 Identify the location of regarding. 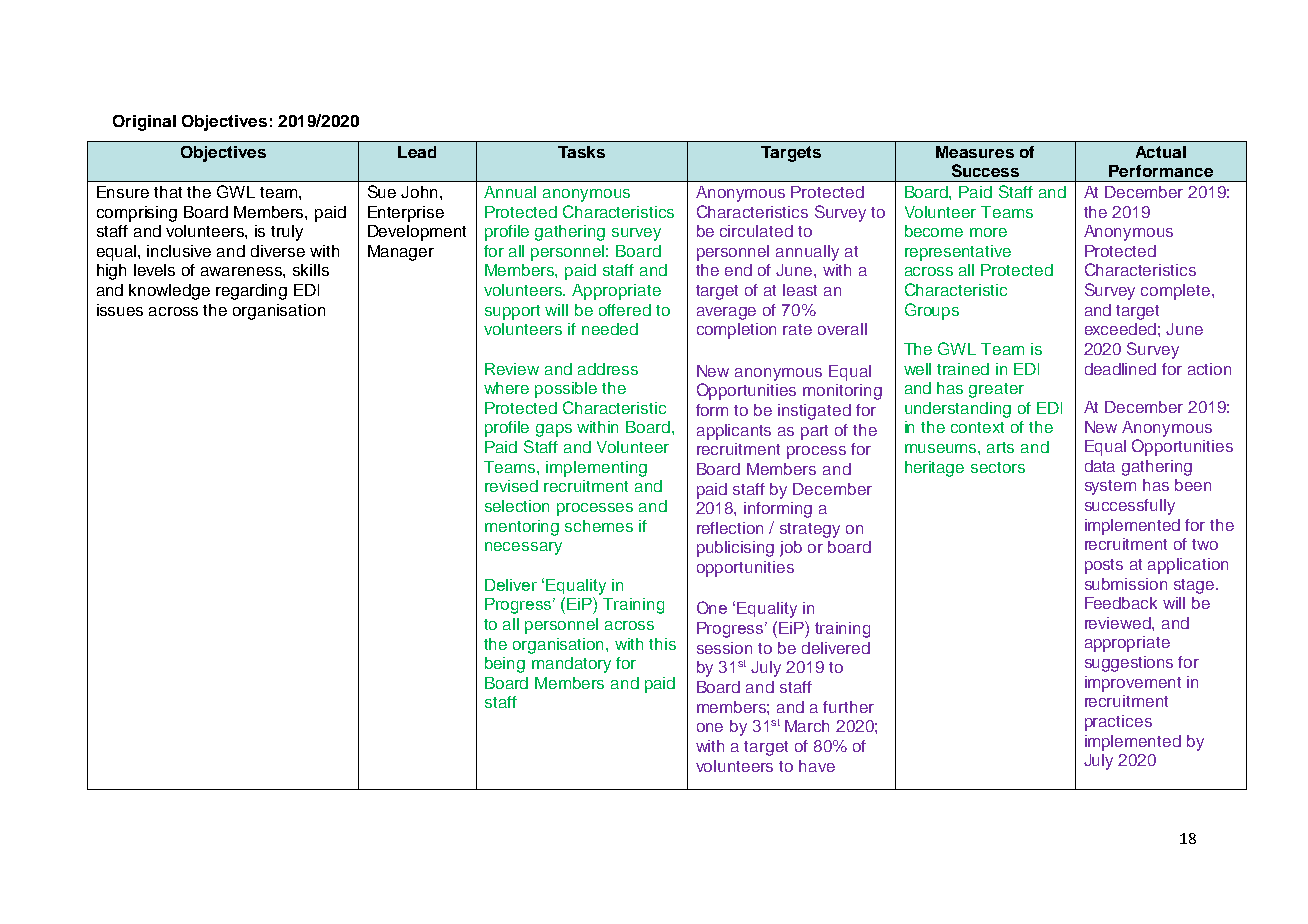
(251, 292).
